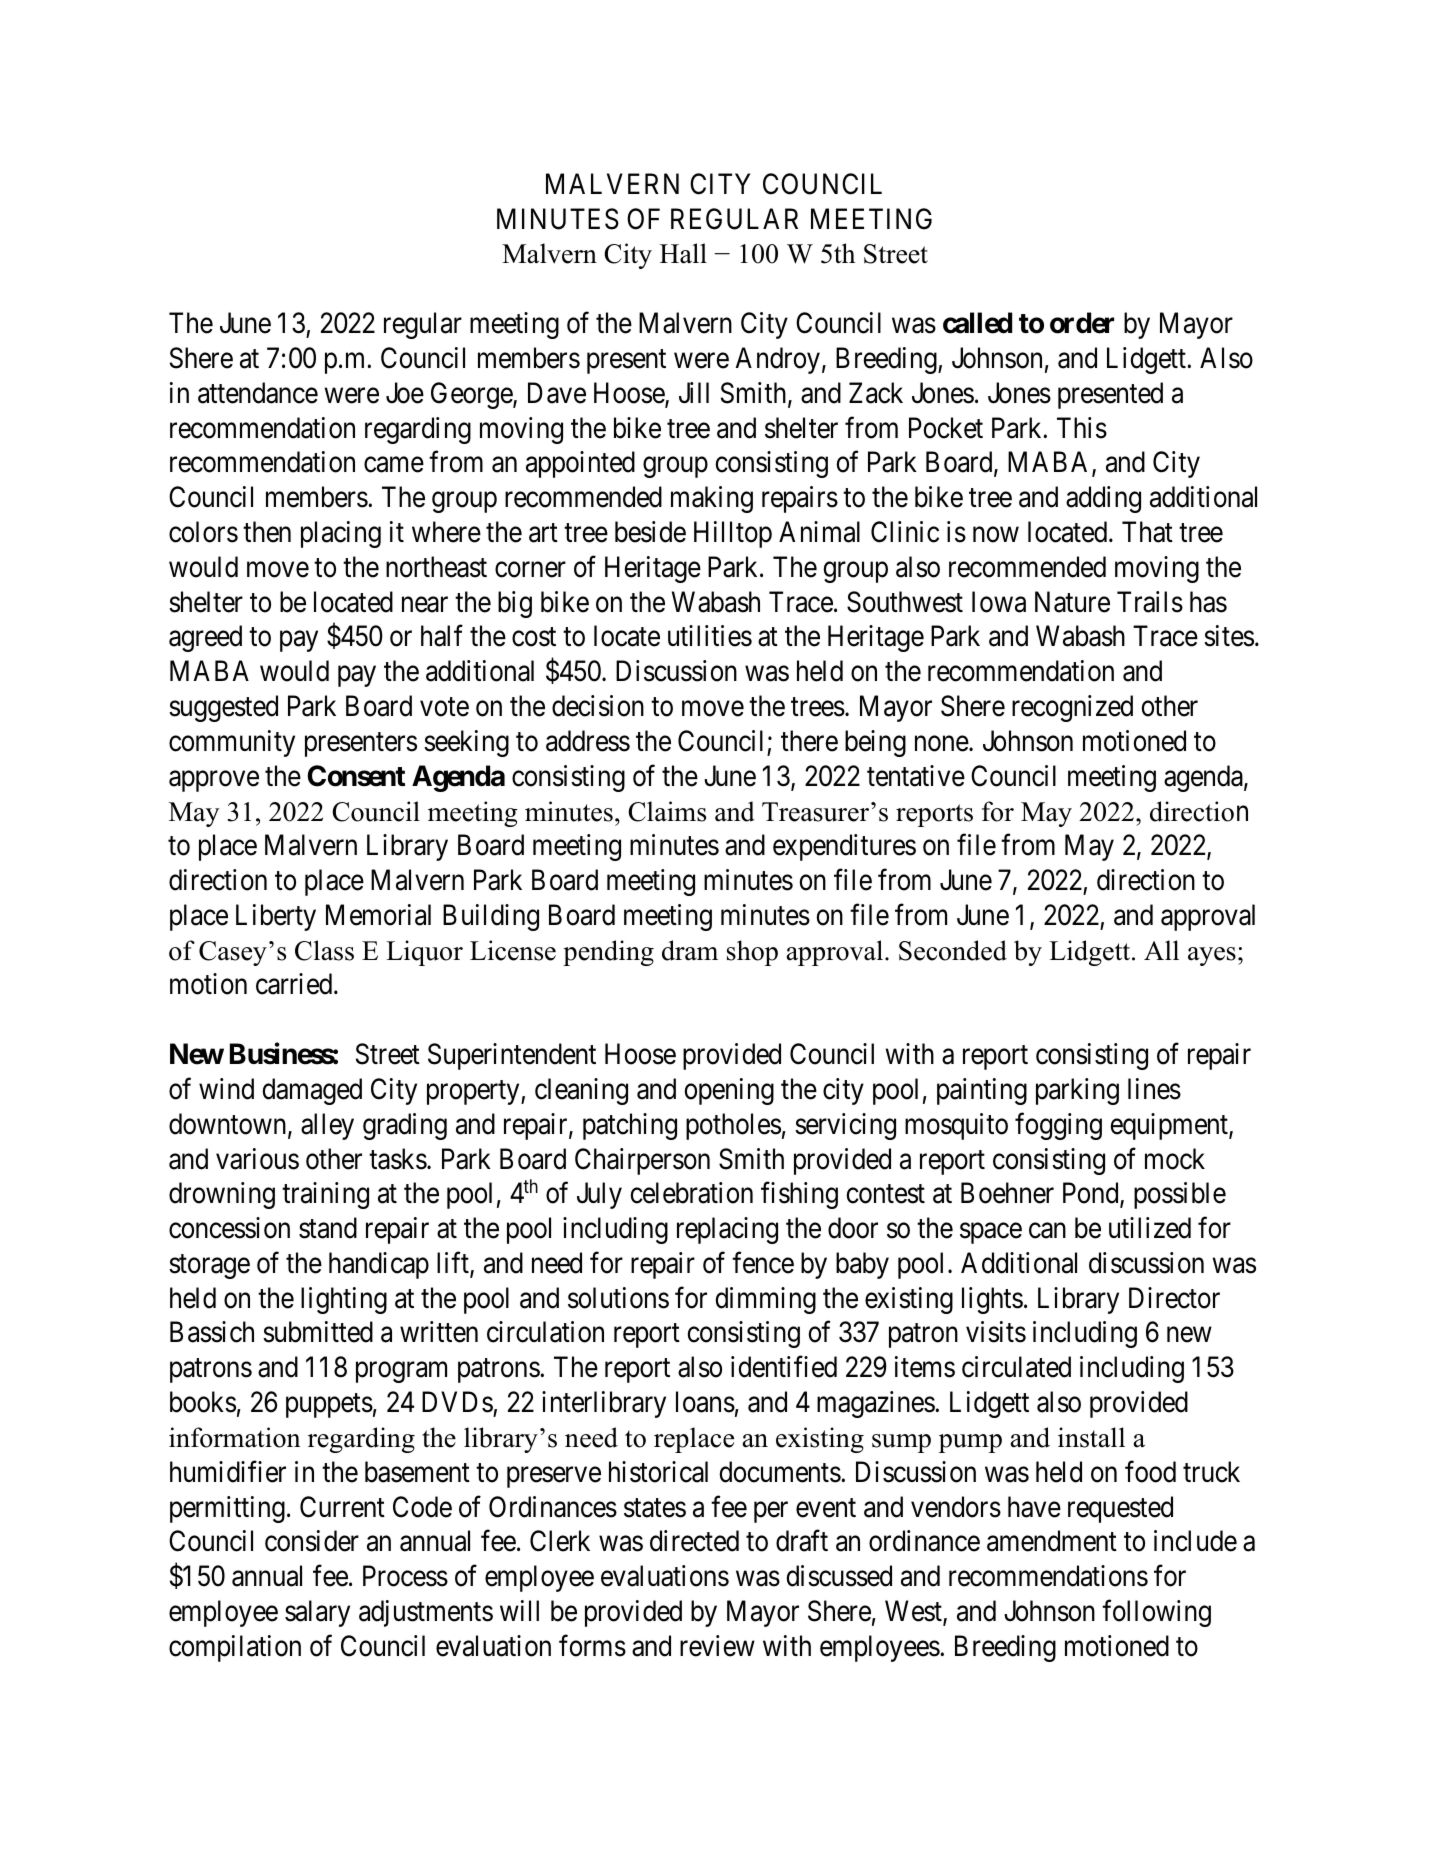 Image resolution: width=1430 pixels, height=1851 pixels. What do you see at coordinates (690, 950) in the document?
I see `dram` at bounding box center [690, 950].
